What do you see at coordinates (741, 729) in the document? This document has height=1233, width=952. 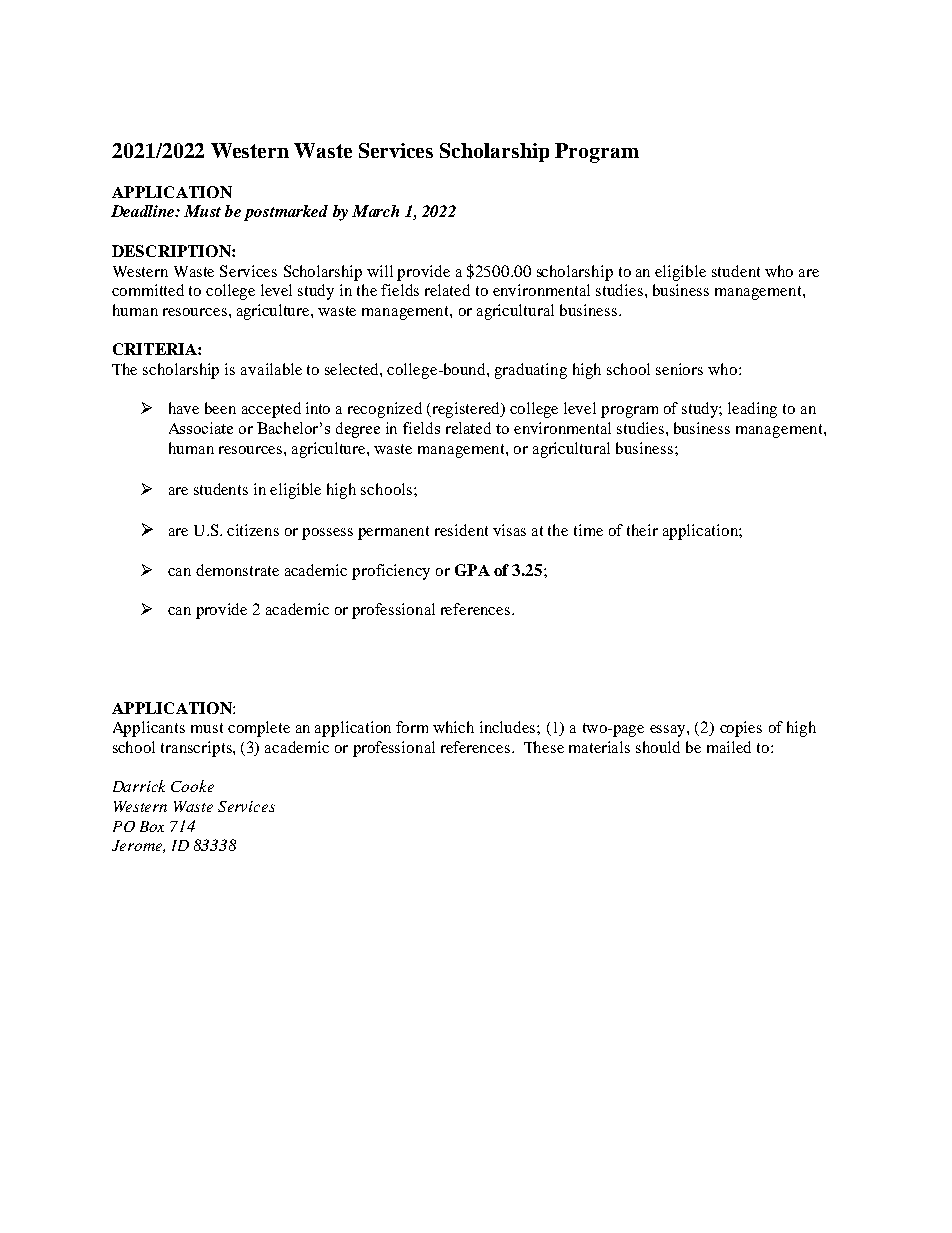 I see `copies` at bounding box center [741, 729].
